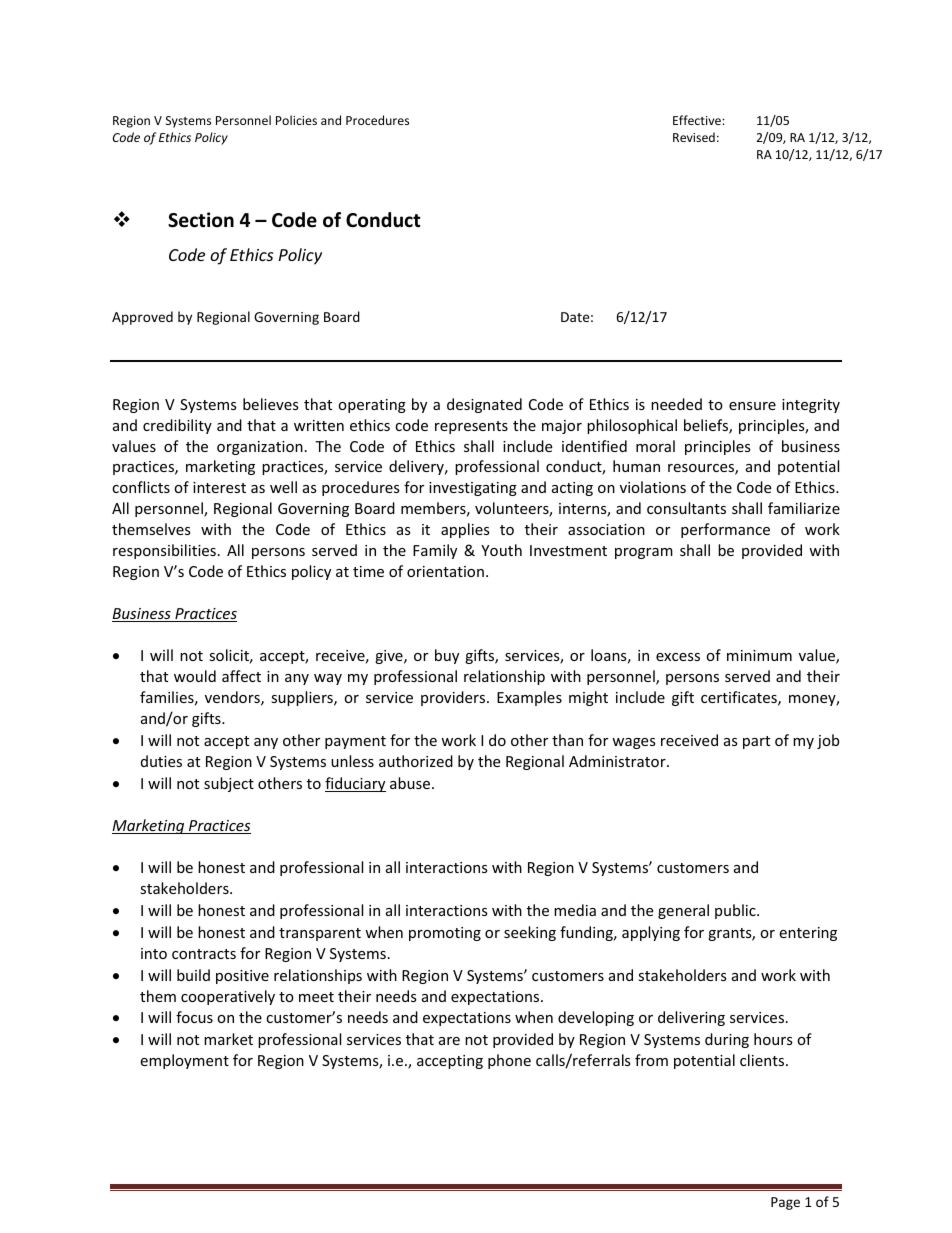 This screenshot has width=952, height=1233. I want to click on subject, so click(229, 784).
